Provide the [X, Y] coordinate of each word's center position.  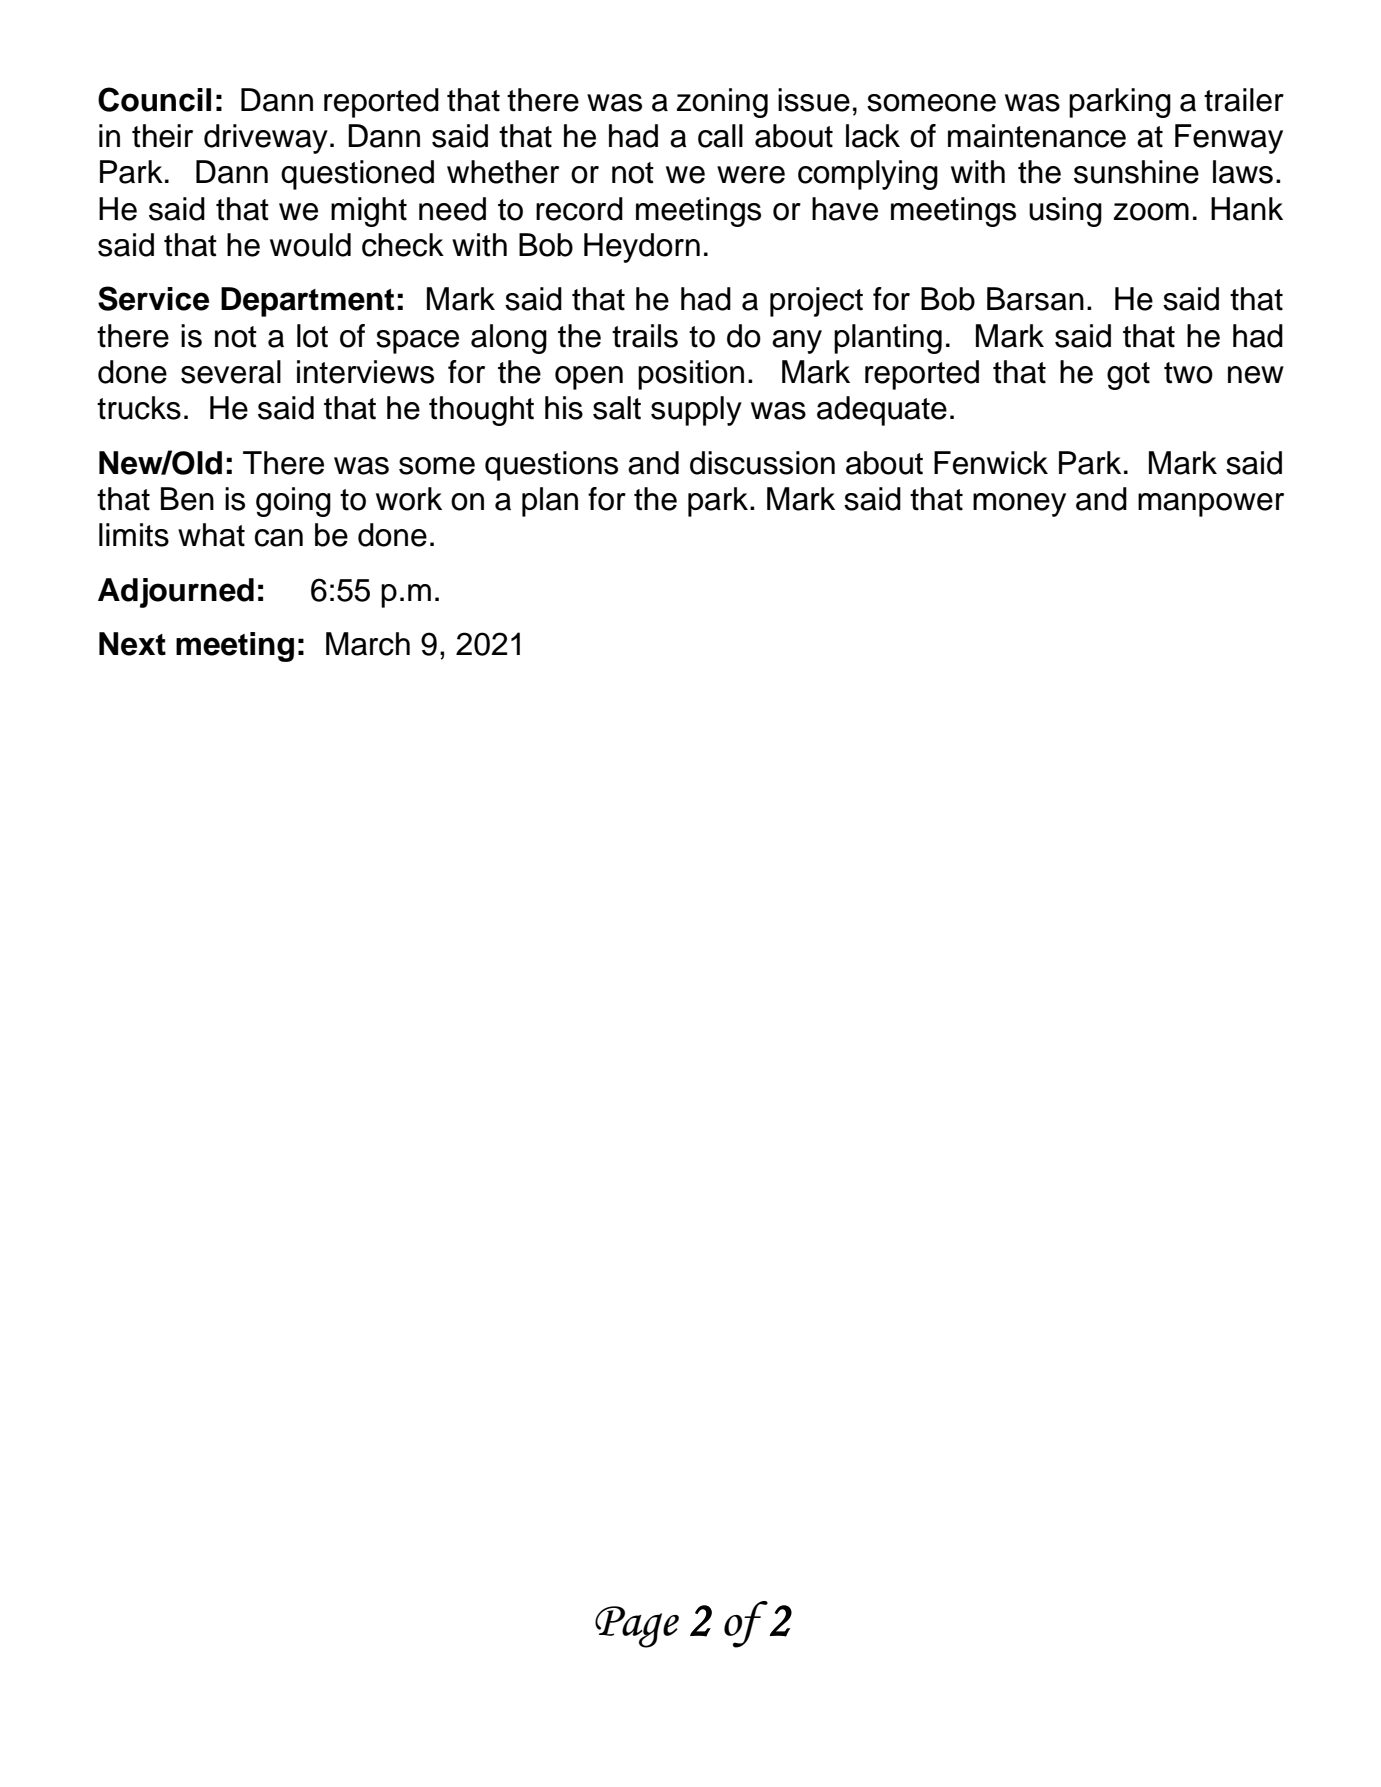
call [720, 136]
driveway [266, 139]
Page [637, 1627]
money [1019, 505]
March [368, 644]
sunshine [1136, 172]
